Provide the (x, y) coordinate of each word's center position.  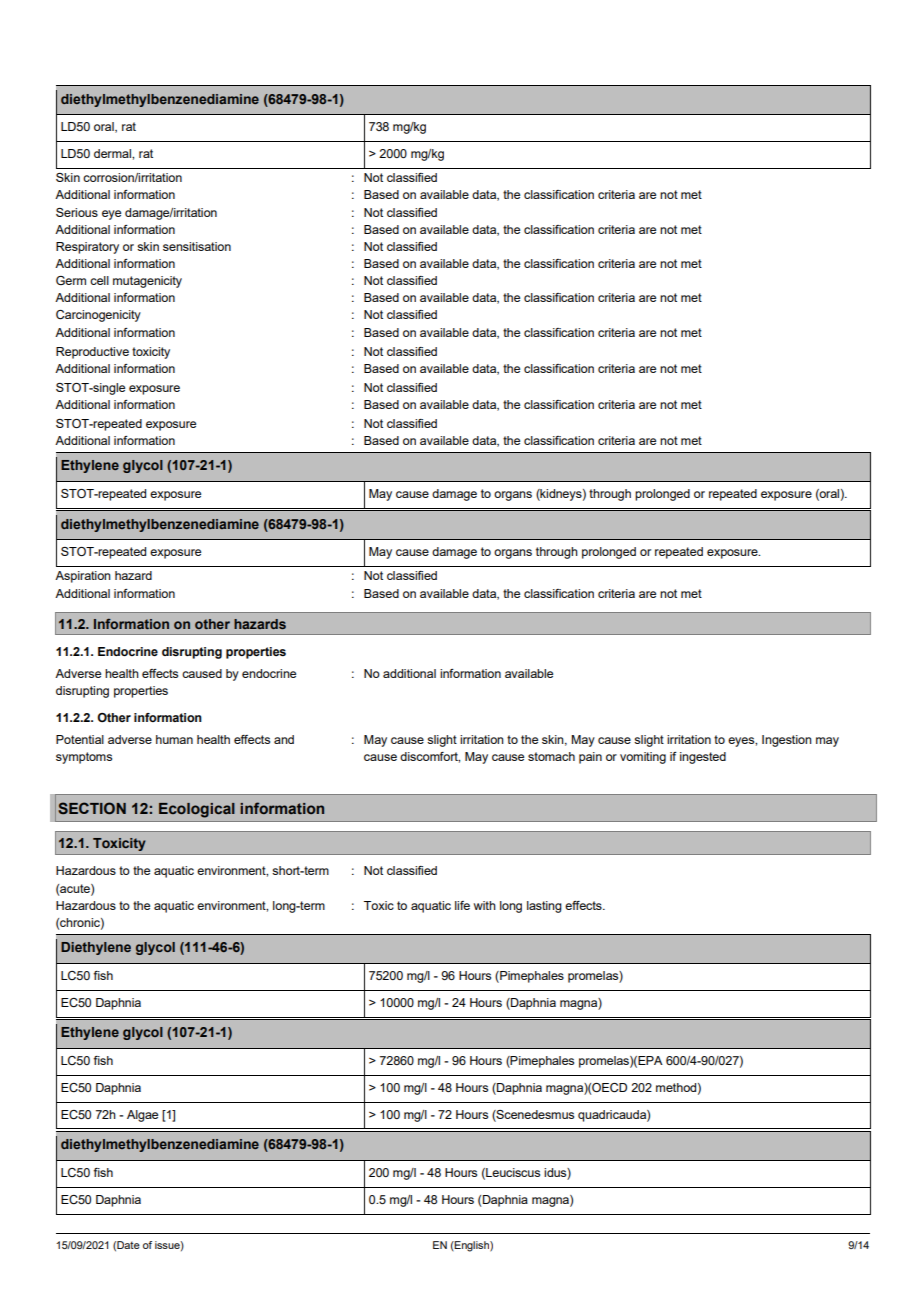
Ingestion (787, 741)
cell (99, 280)
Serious (77, 212)
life (462, 905)
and (284, 739)
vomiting (643, 758)
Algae (142, 1116)
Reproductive (92, 353)
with (485, 905)
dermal (113, 153)
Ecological (197, 810)
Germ (71, 280)
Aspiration (83, 577)
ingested (703, 758)
